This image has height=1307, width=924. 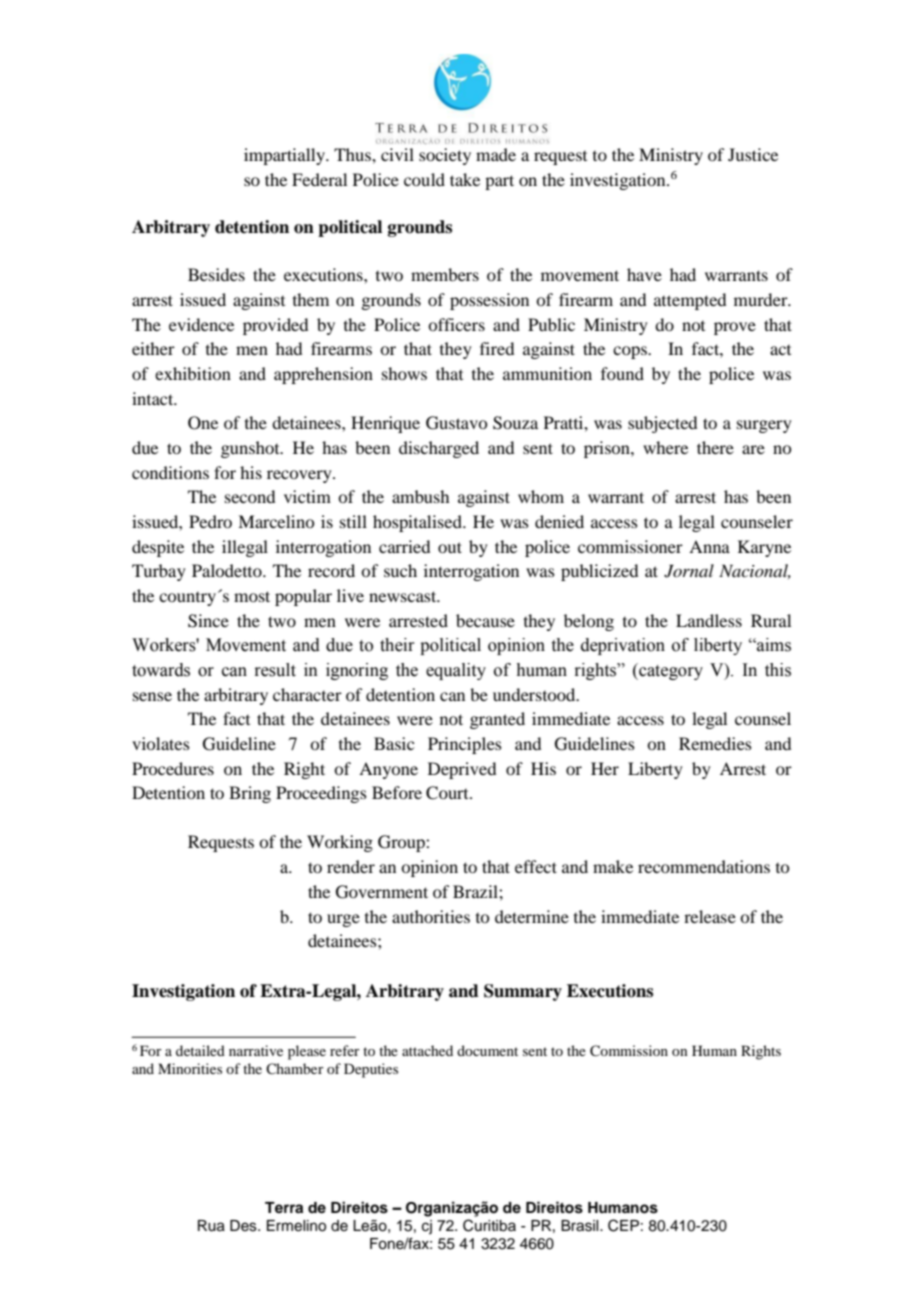 What do you see at coordinates (319, 179) in the image?
I see `Federal` at bounding box center [319, 179].
